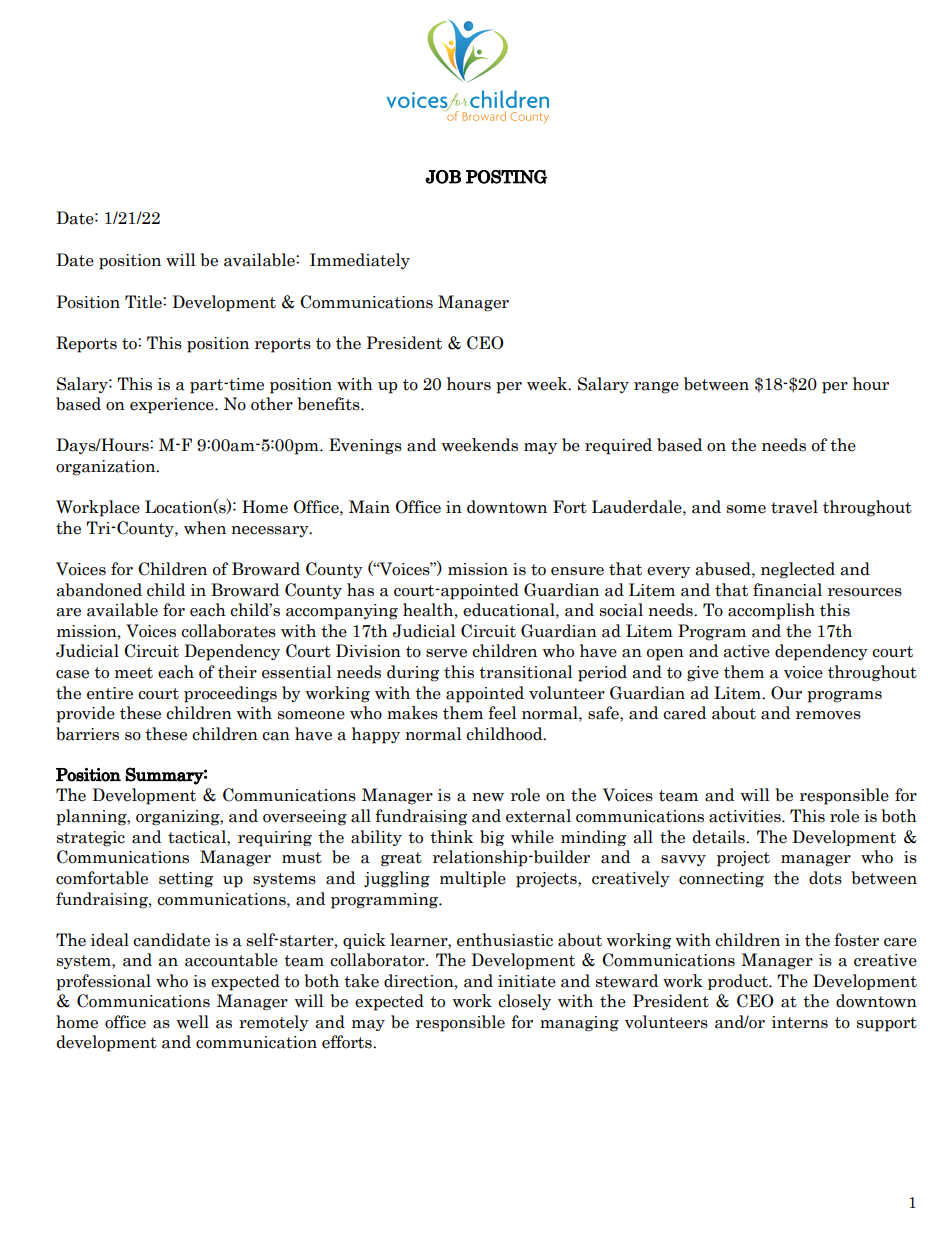  What do you see at coordinates (524, 1002) in the image?
I see `closely` at bounding box center [524, 1002].
